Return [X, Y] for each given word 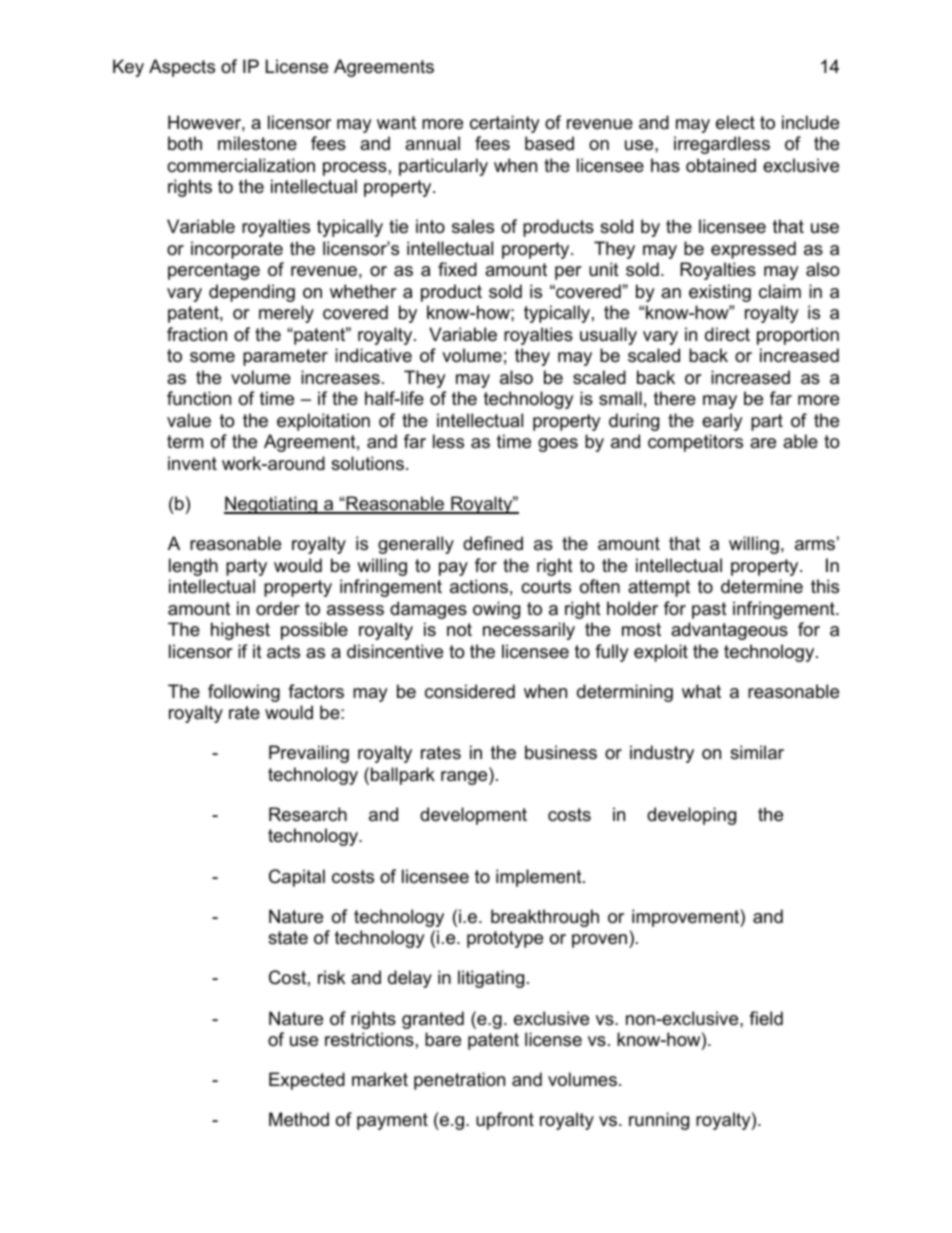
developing [691, 816]
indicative [373, 355]
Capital [297, 878]
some [212, 357]
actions [479, 586]
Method [299, 1119]
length [193, 567]
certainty [505, 124]
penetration [459, 1081]
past [709, 610]
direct [727, 334]
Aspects [182, 68]
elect [735, 122]
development [473, 816]
